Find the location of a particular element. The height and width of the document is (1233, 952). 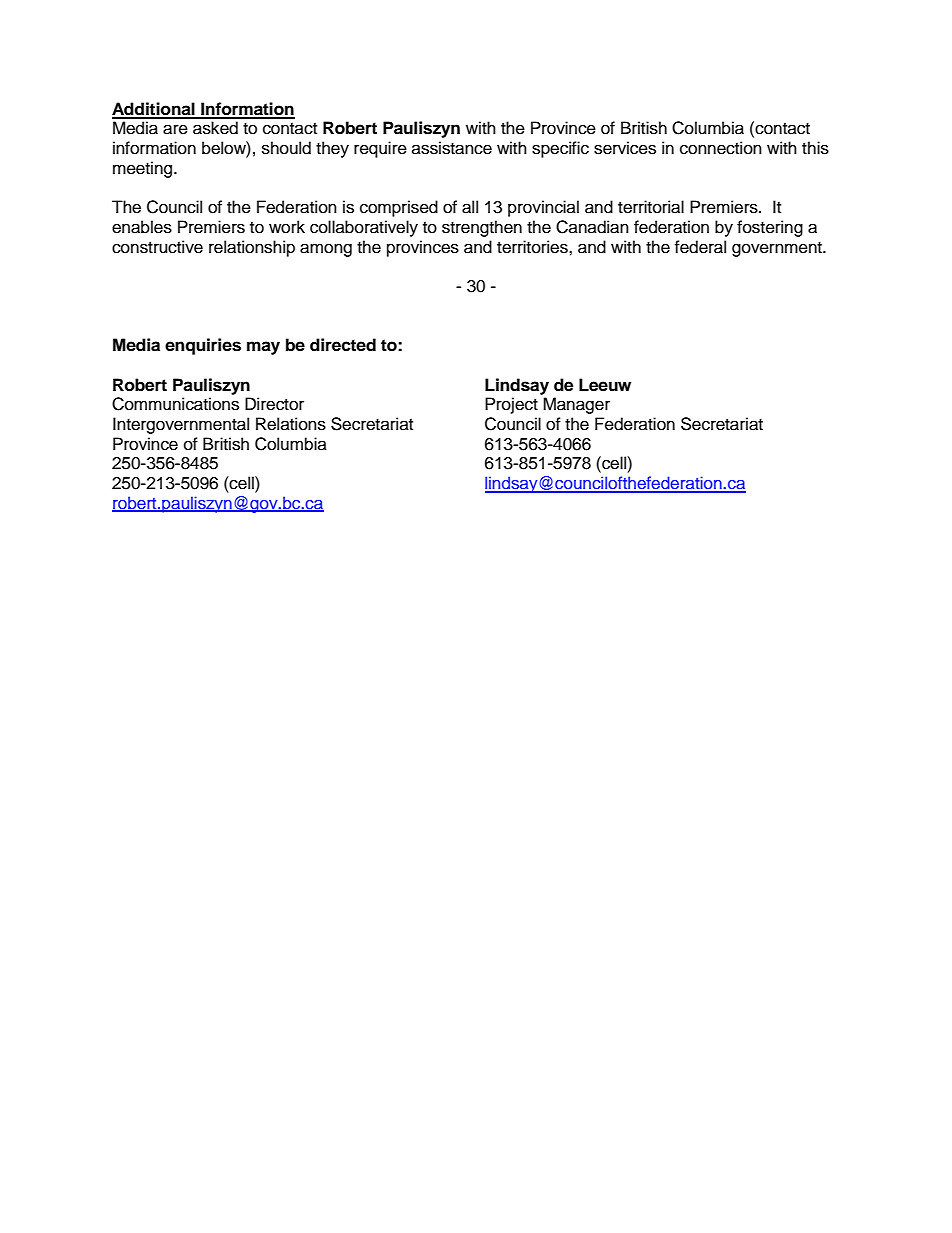

Communications is located at coordinates (175, 404).
